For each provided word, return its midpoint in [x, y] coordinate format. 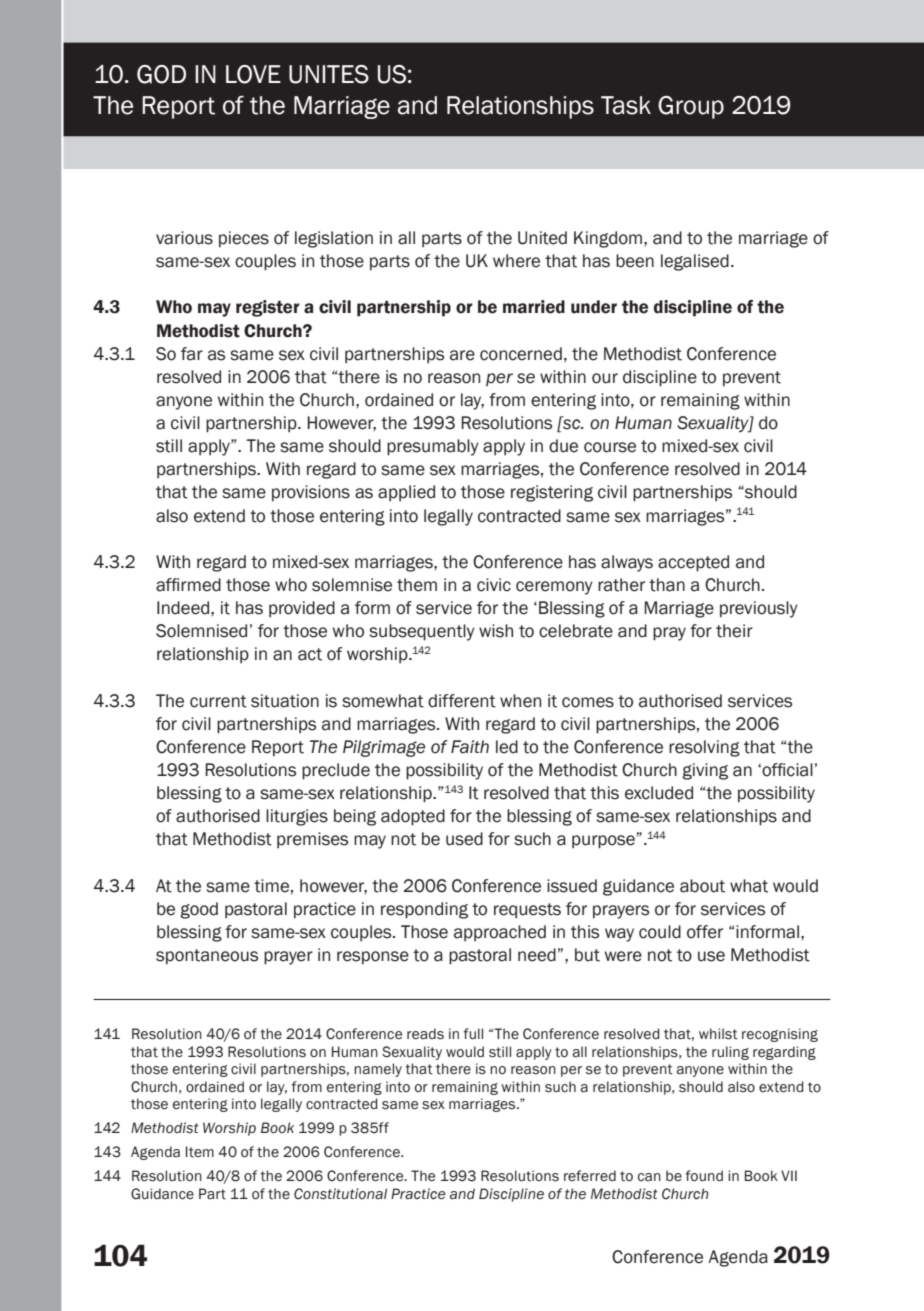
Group [691, 107]
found [704, 1176]
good [199, 910]
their [734, 631]
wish [496, 631]
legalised [695, 262]
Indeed [184, 608]
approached [500, 933]
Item [200, 1152]
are [462, 355]
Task [626, 105]
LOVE [253, 74]
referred [590, 1175]
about [702, 886]
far [192, 354]
